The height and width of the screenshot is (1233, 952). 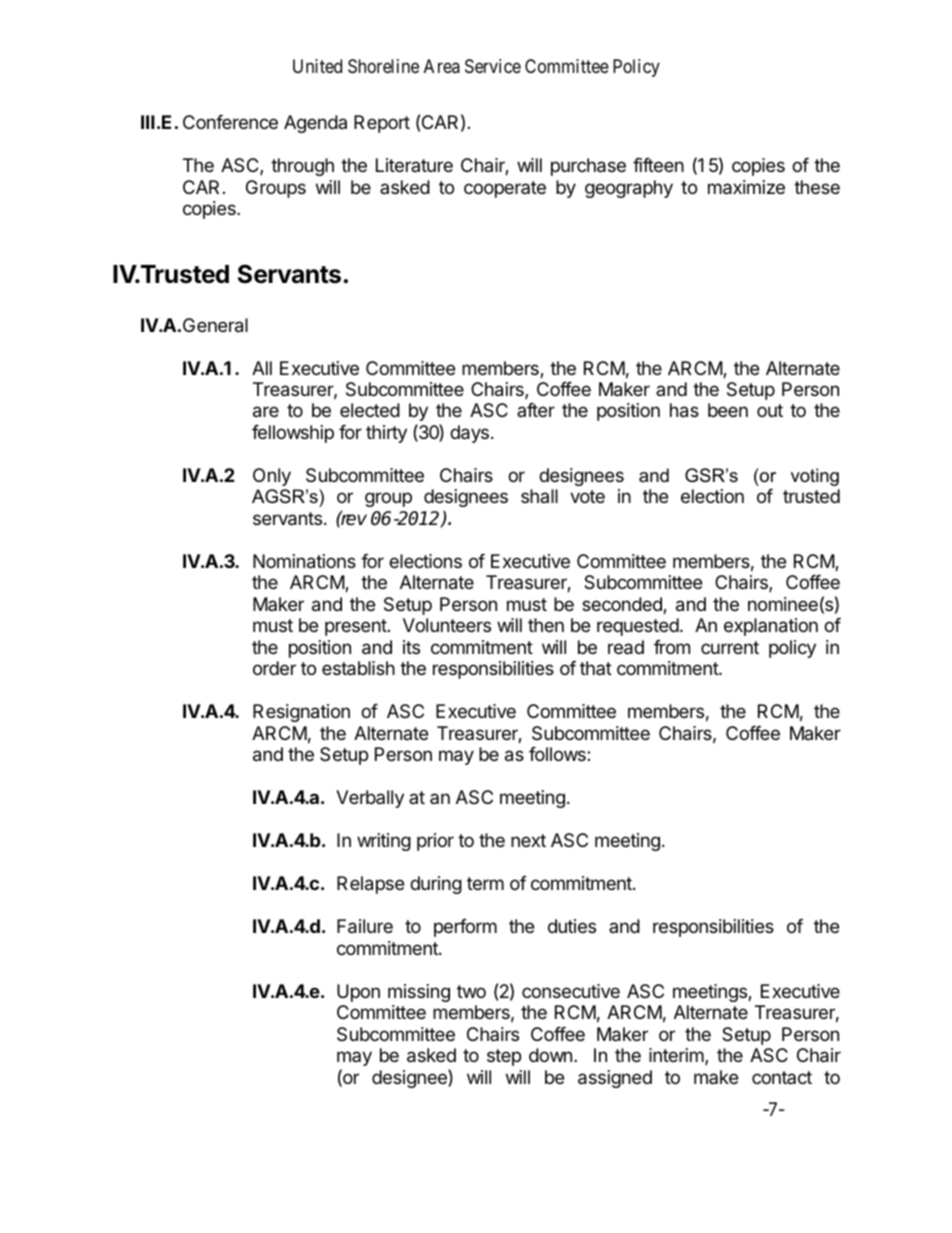 What do you see at coordinates (304, 561) in the screenshot?
I see `Nominations` at bounding box center [304, 561].
